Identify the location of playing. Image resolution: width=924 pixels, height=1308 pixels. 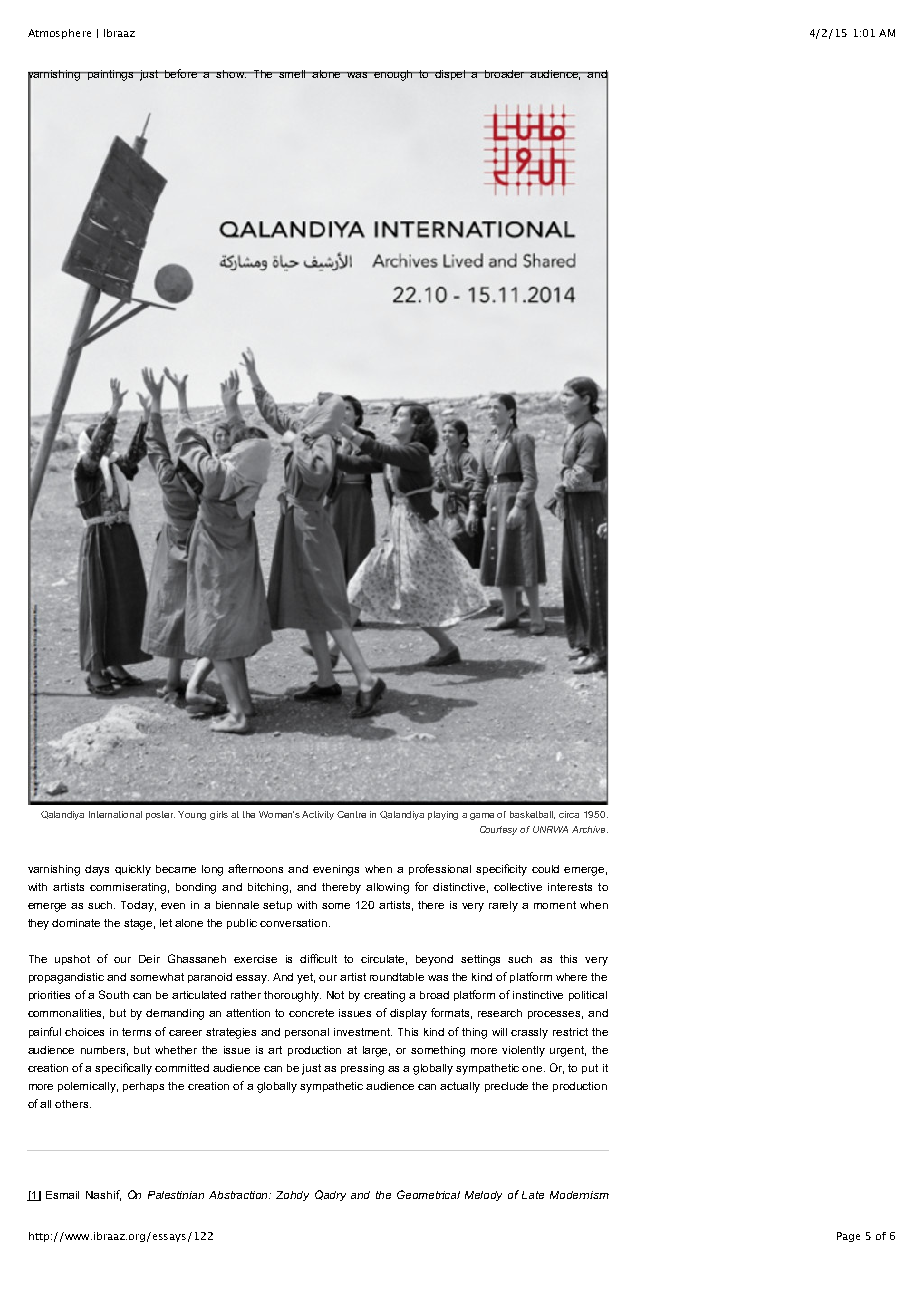
(443, 815).
